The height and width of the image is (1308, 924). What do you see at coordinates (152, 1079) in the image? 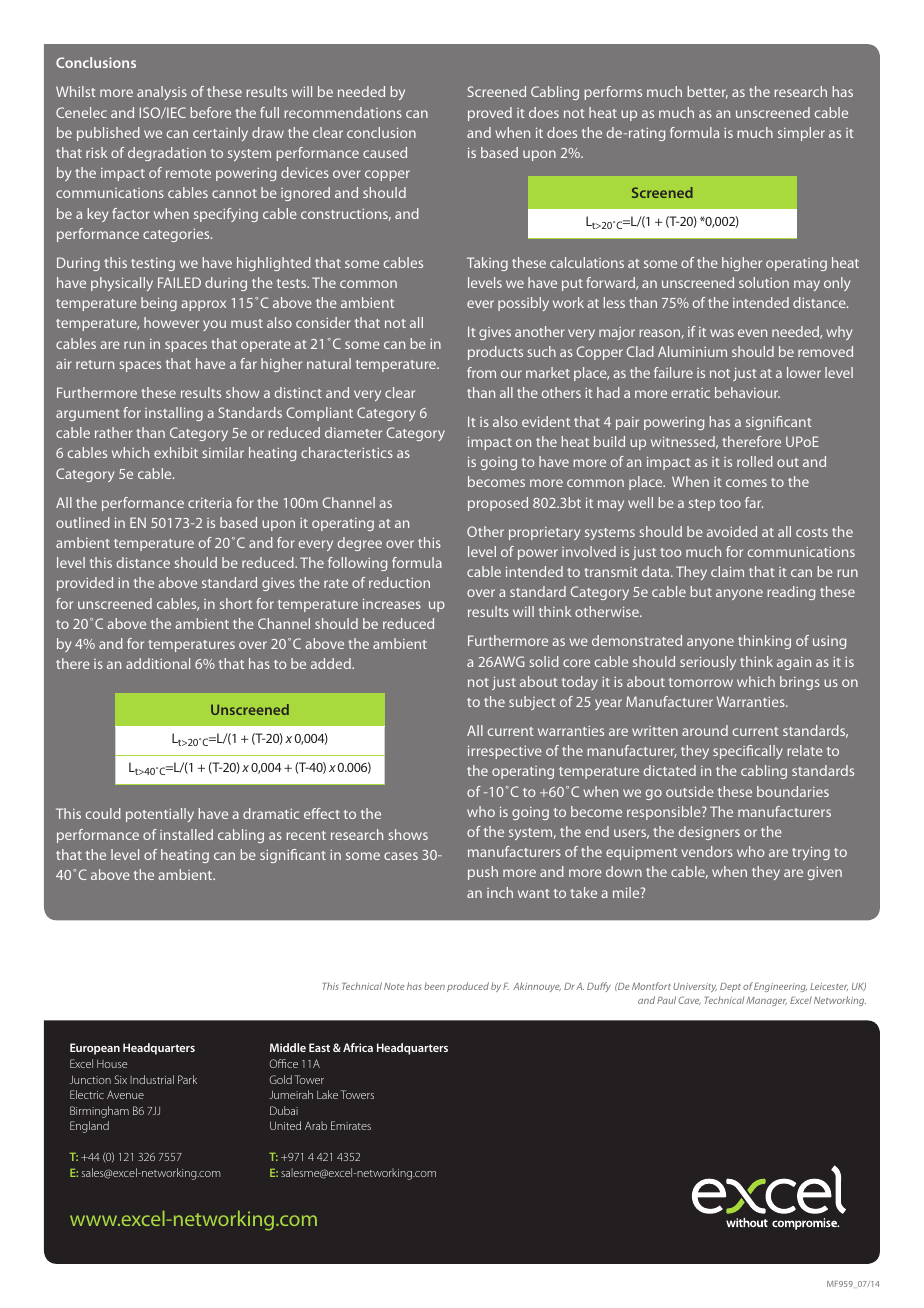
I see `Industrial` at bounding box center [152, 1079].
